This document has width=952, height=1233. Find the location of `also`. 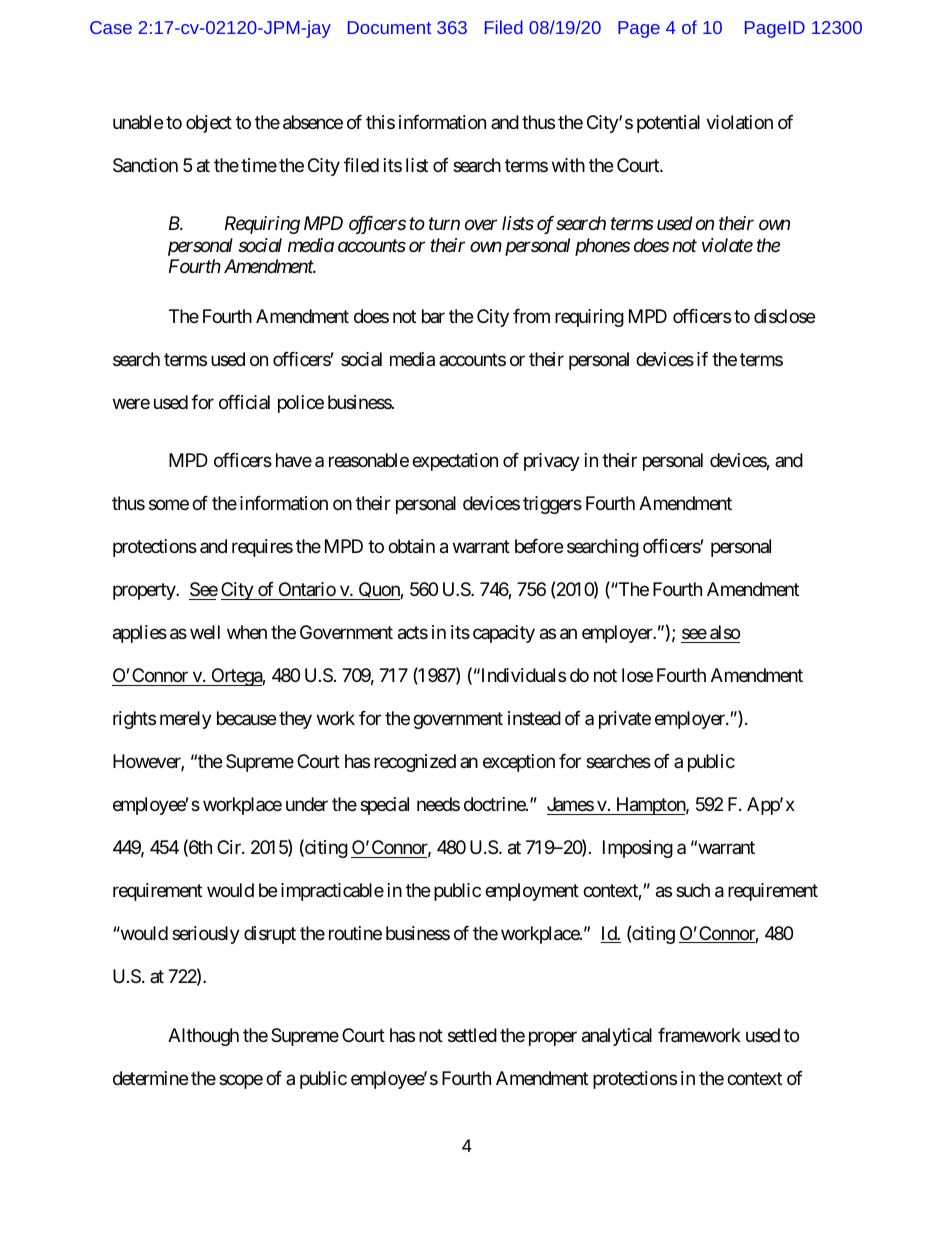

also is located at coordinates (725, 632).
